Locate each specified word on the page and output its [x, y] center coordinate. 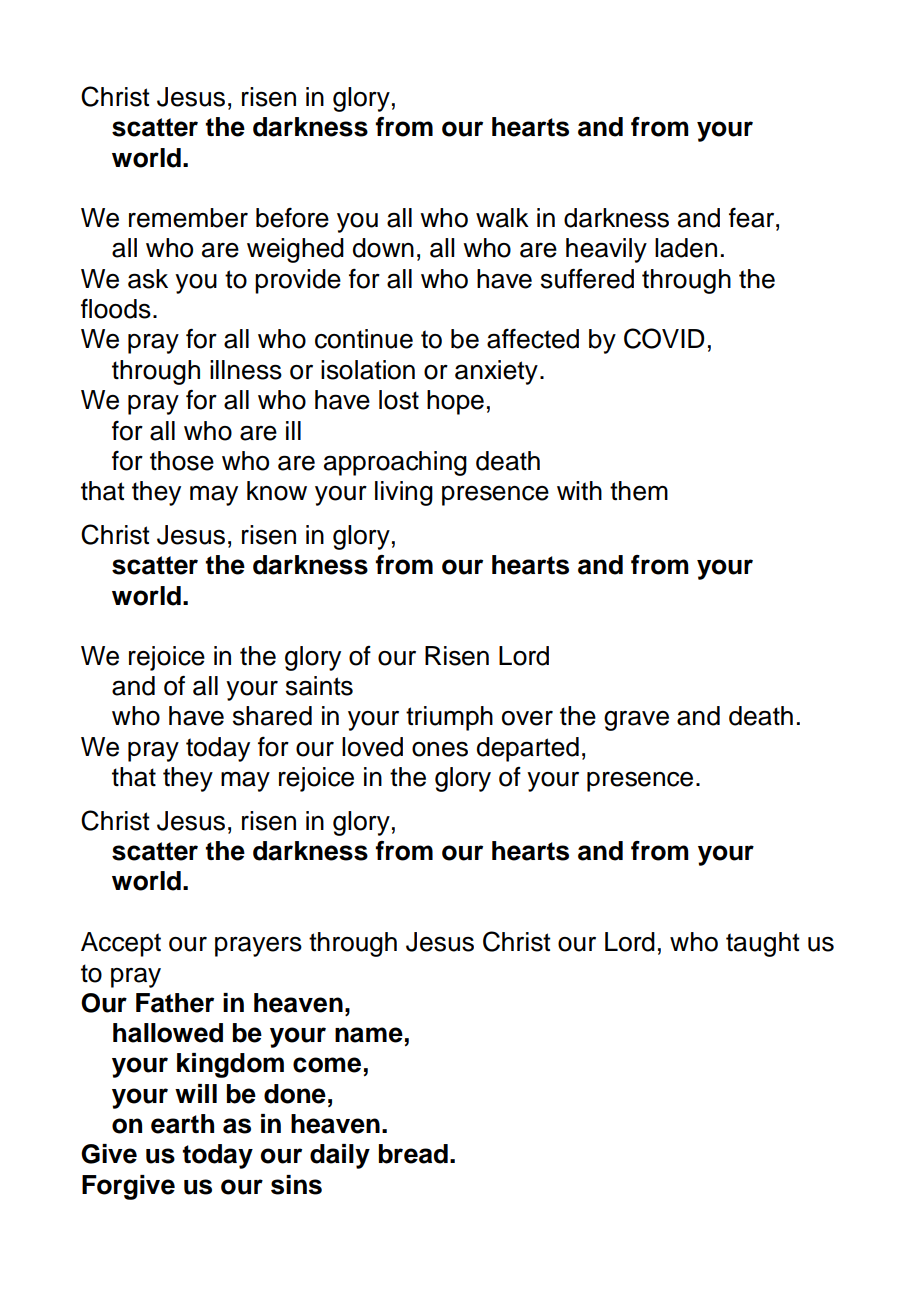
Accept [121, 944]
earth [182, 1124]
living [404, 493]
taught [763, 944]
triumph [449, 718]
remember [188, 218]
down [383, 248]
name [369, 1035]
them [639, 491]
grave [636, 720]
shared [272, 716]
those [182, 461]
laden [686, 248]
